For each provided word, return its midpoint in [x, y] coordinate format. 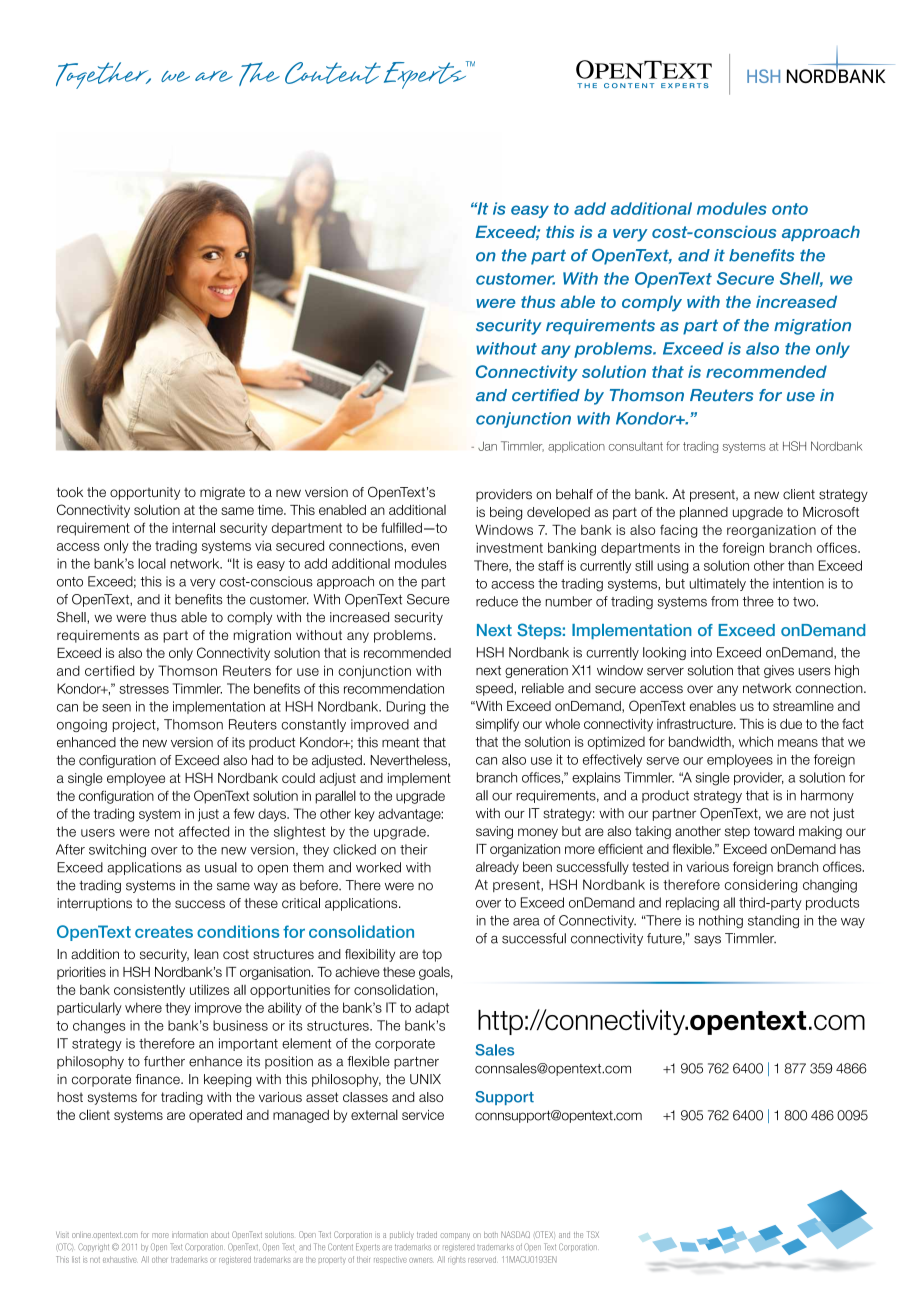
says [707, 940]
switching [117, 851]
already [497, 868]
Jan [487, 446]
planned [704, 513]
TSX [593, 1234]
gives [779, 671]
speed [495, 689]
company [455, 1236]
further [164, 1061]
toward [774, 831]
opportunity [145, 493]
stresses [144, 689]
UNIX [425, 1079]
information [190, 1234]
